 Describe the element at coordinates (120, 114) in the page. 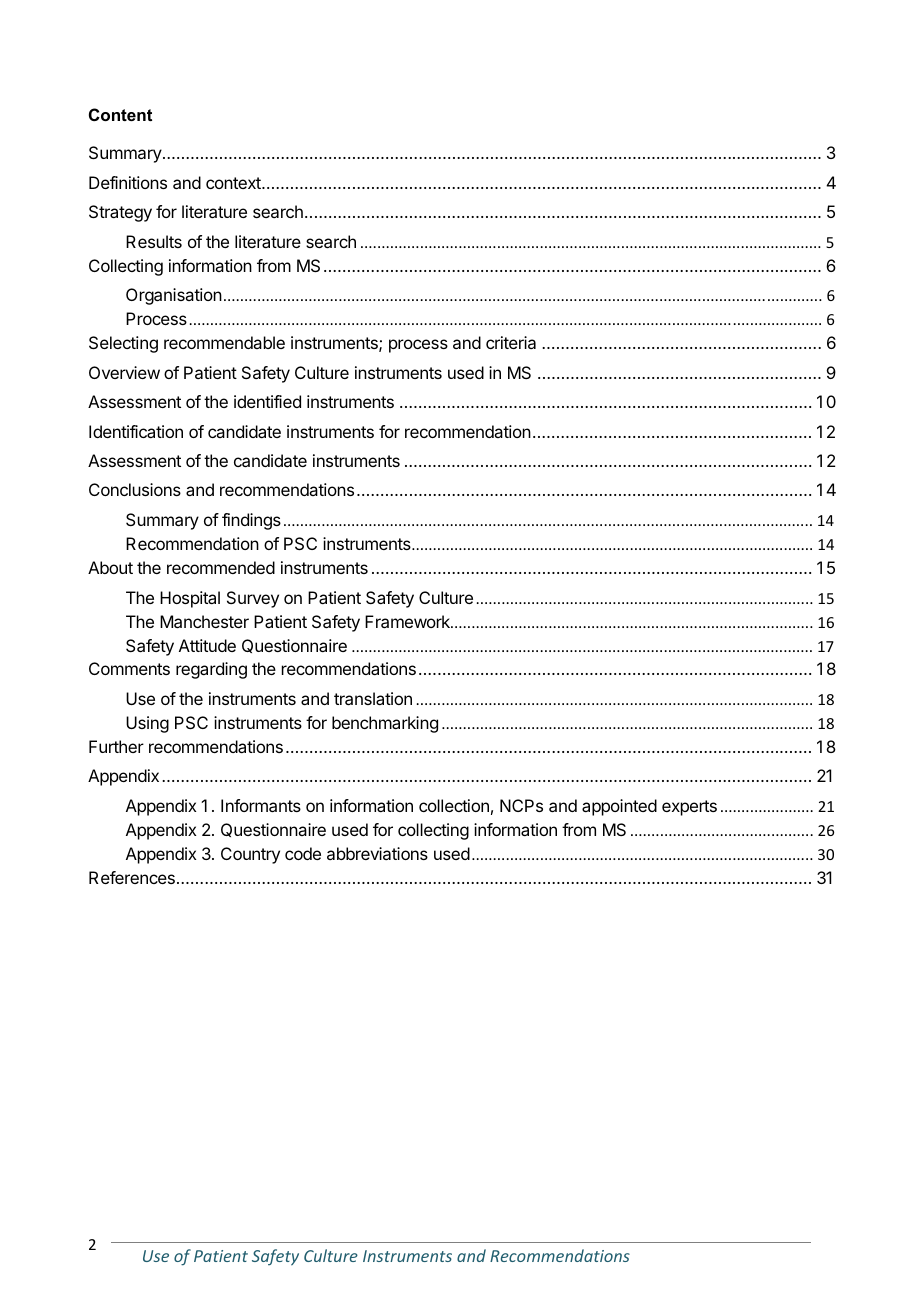

I see `Content` at that location.
